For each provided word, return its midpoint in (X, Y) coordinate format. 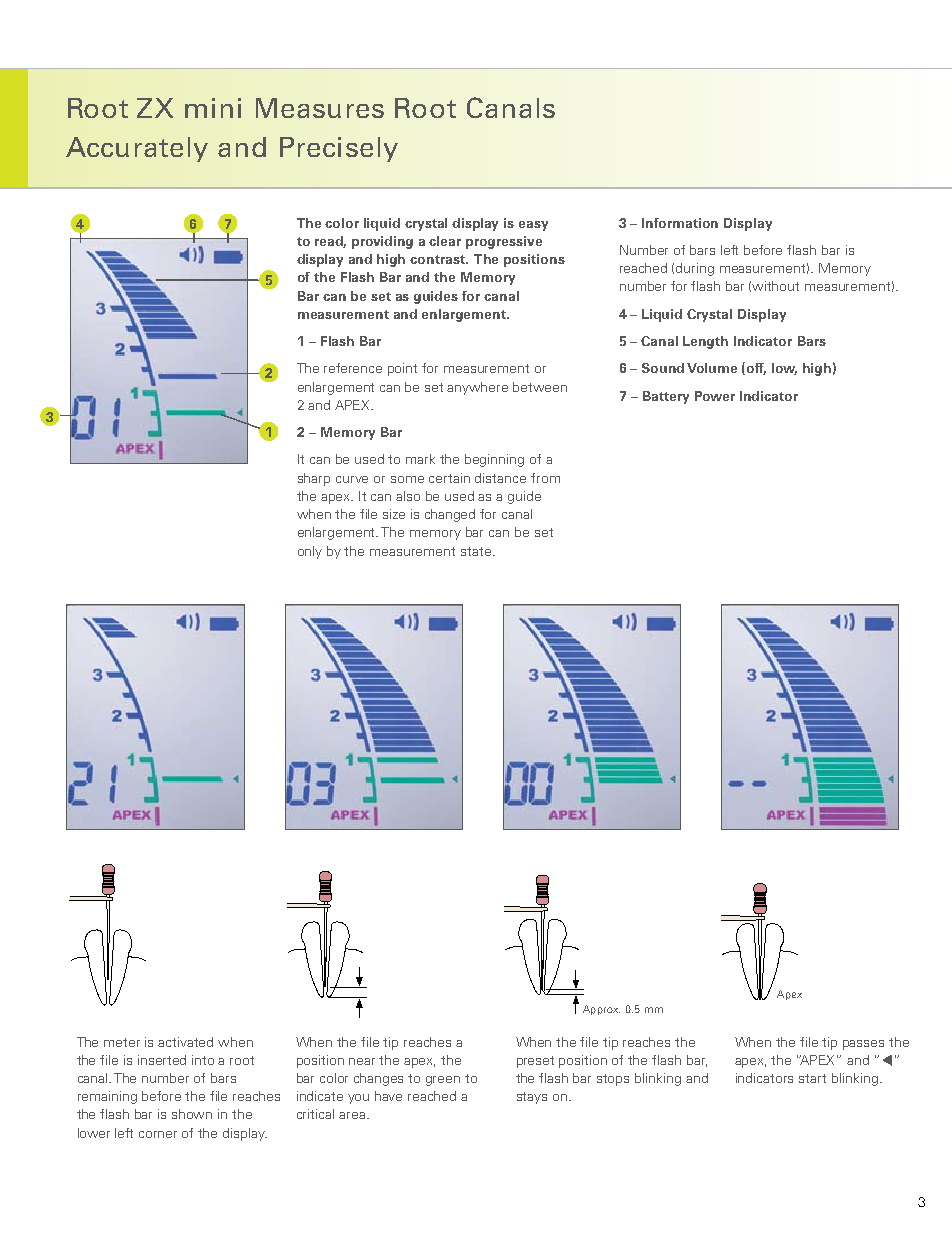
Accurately (137, 149)
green (443, 1081)
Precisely (339, 149)
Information (680, 223)
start (812, 1078)
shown (192, 1114)
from (545, 478)
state (477, 551)
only (310, 552)
